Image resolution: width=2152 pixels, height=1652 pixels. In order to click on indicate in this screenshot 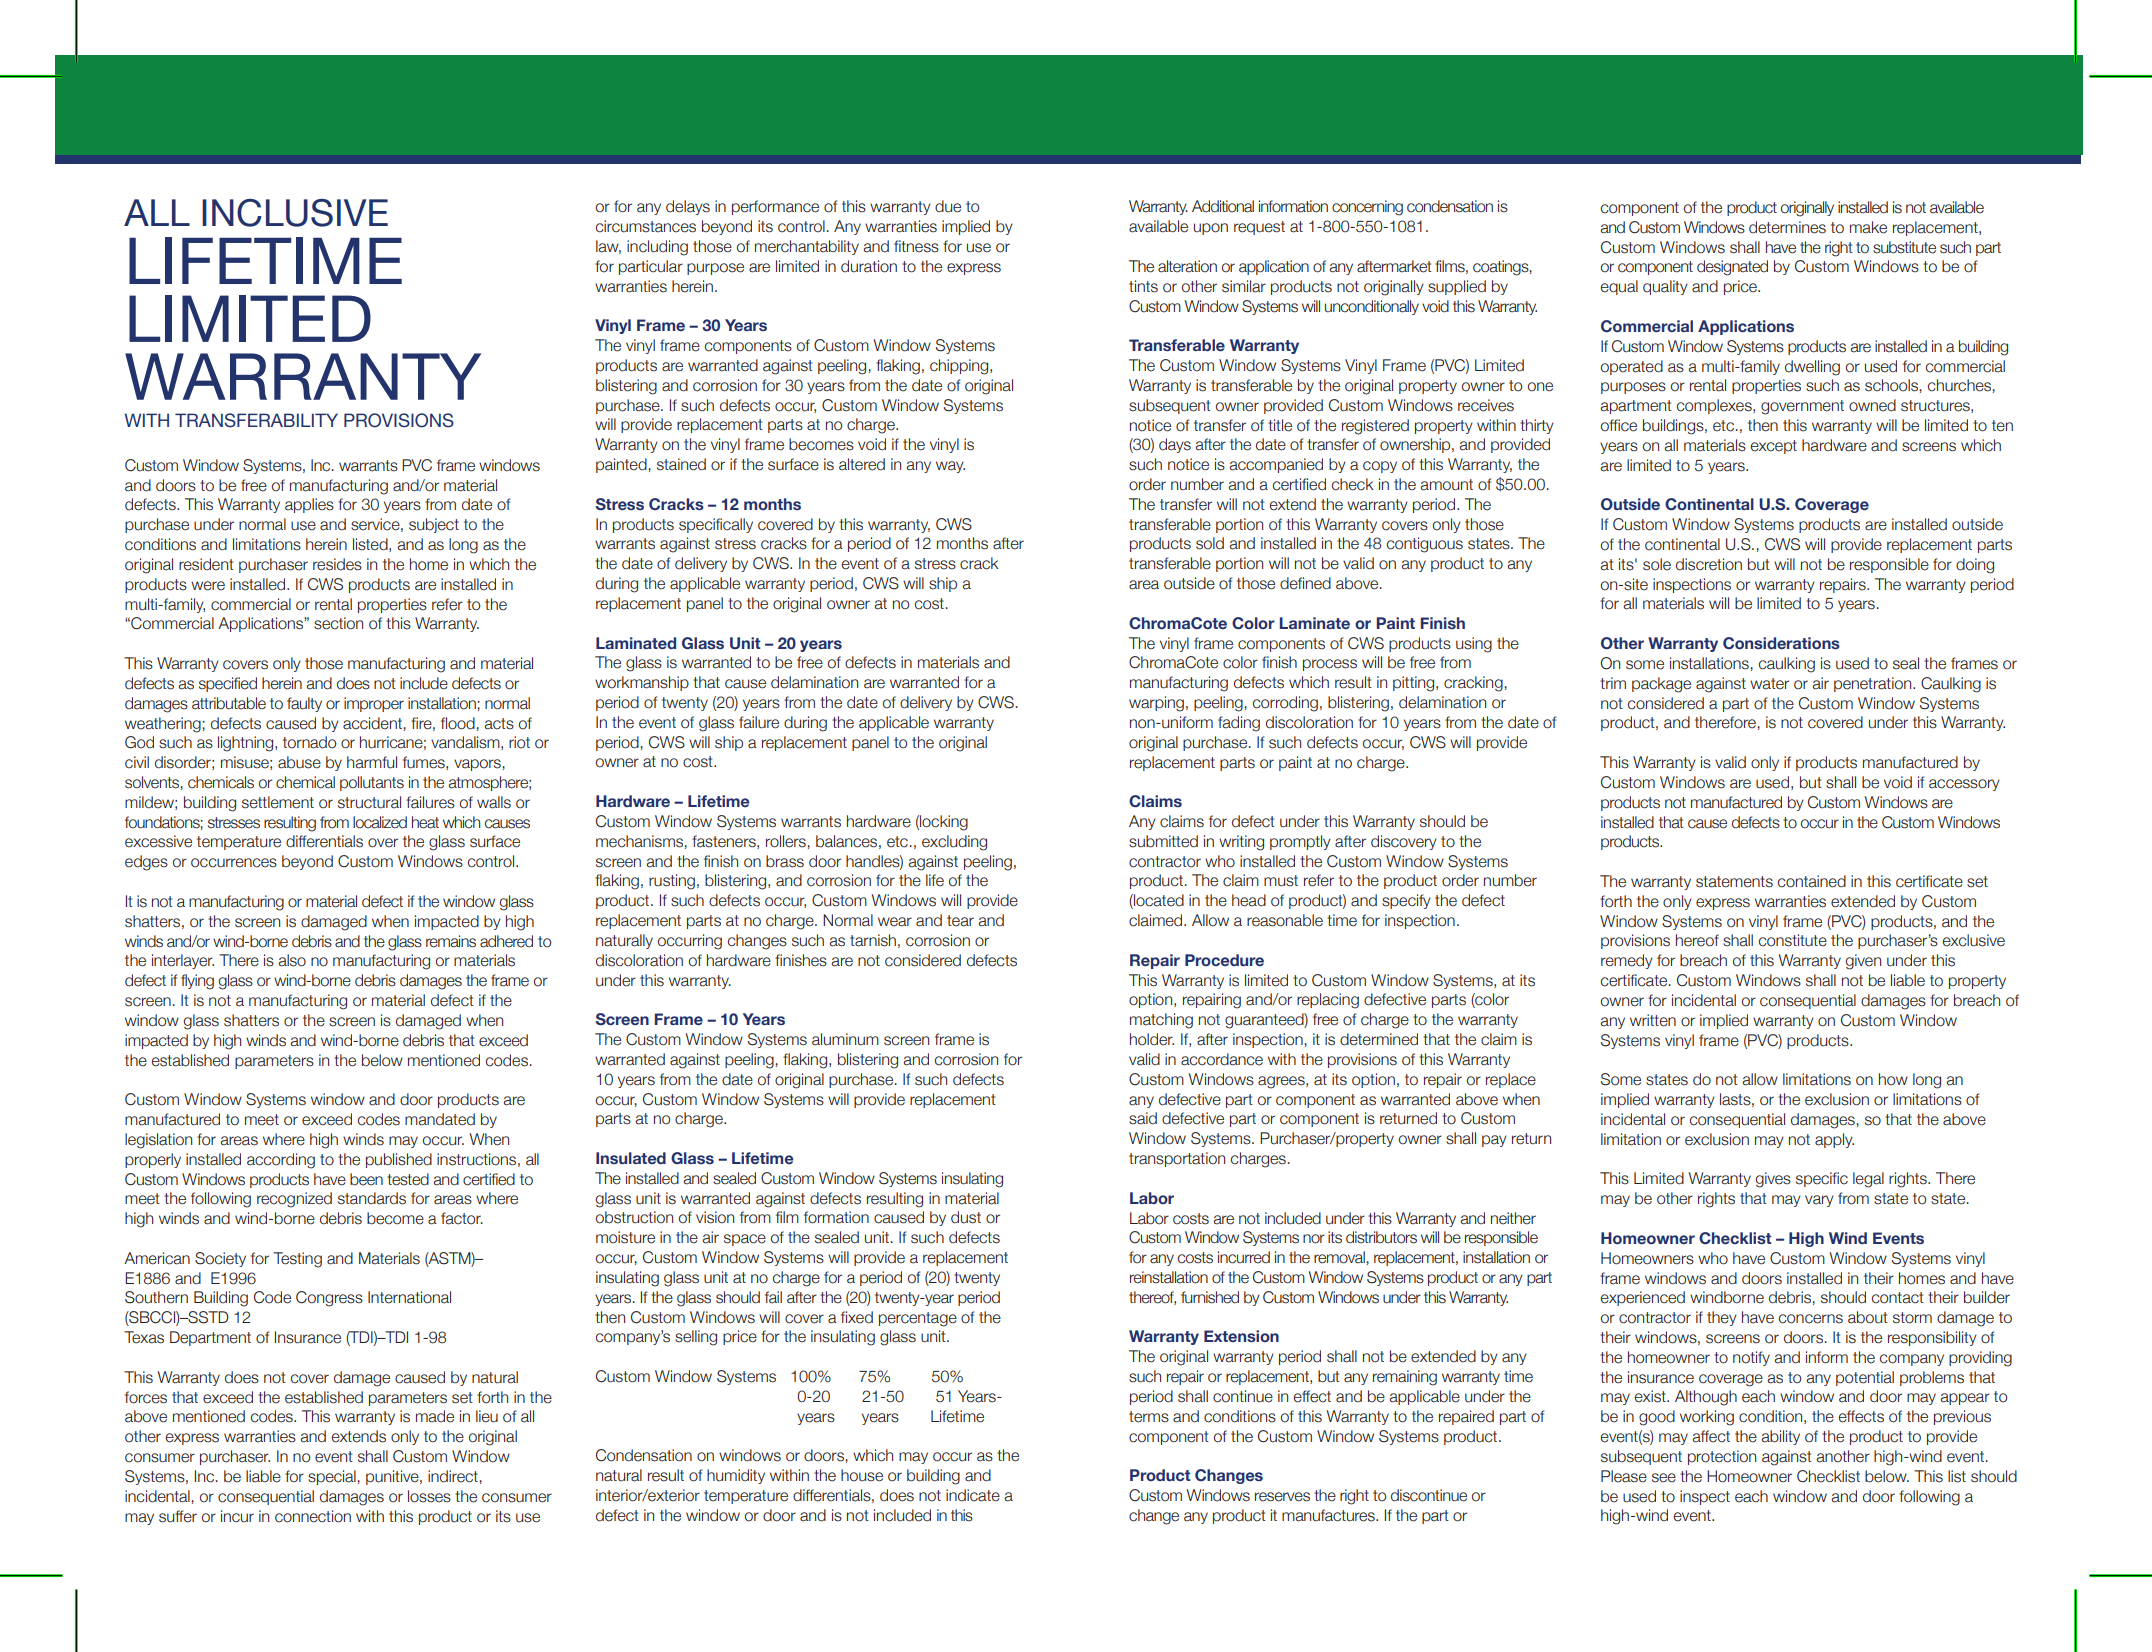, I will do `click(973, 1495)`.
